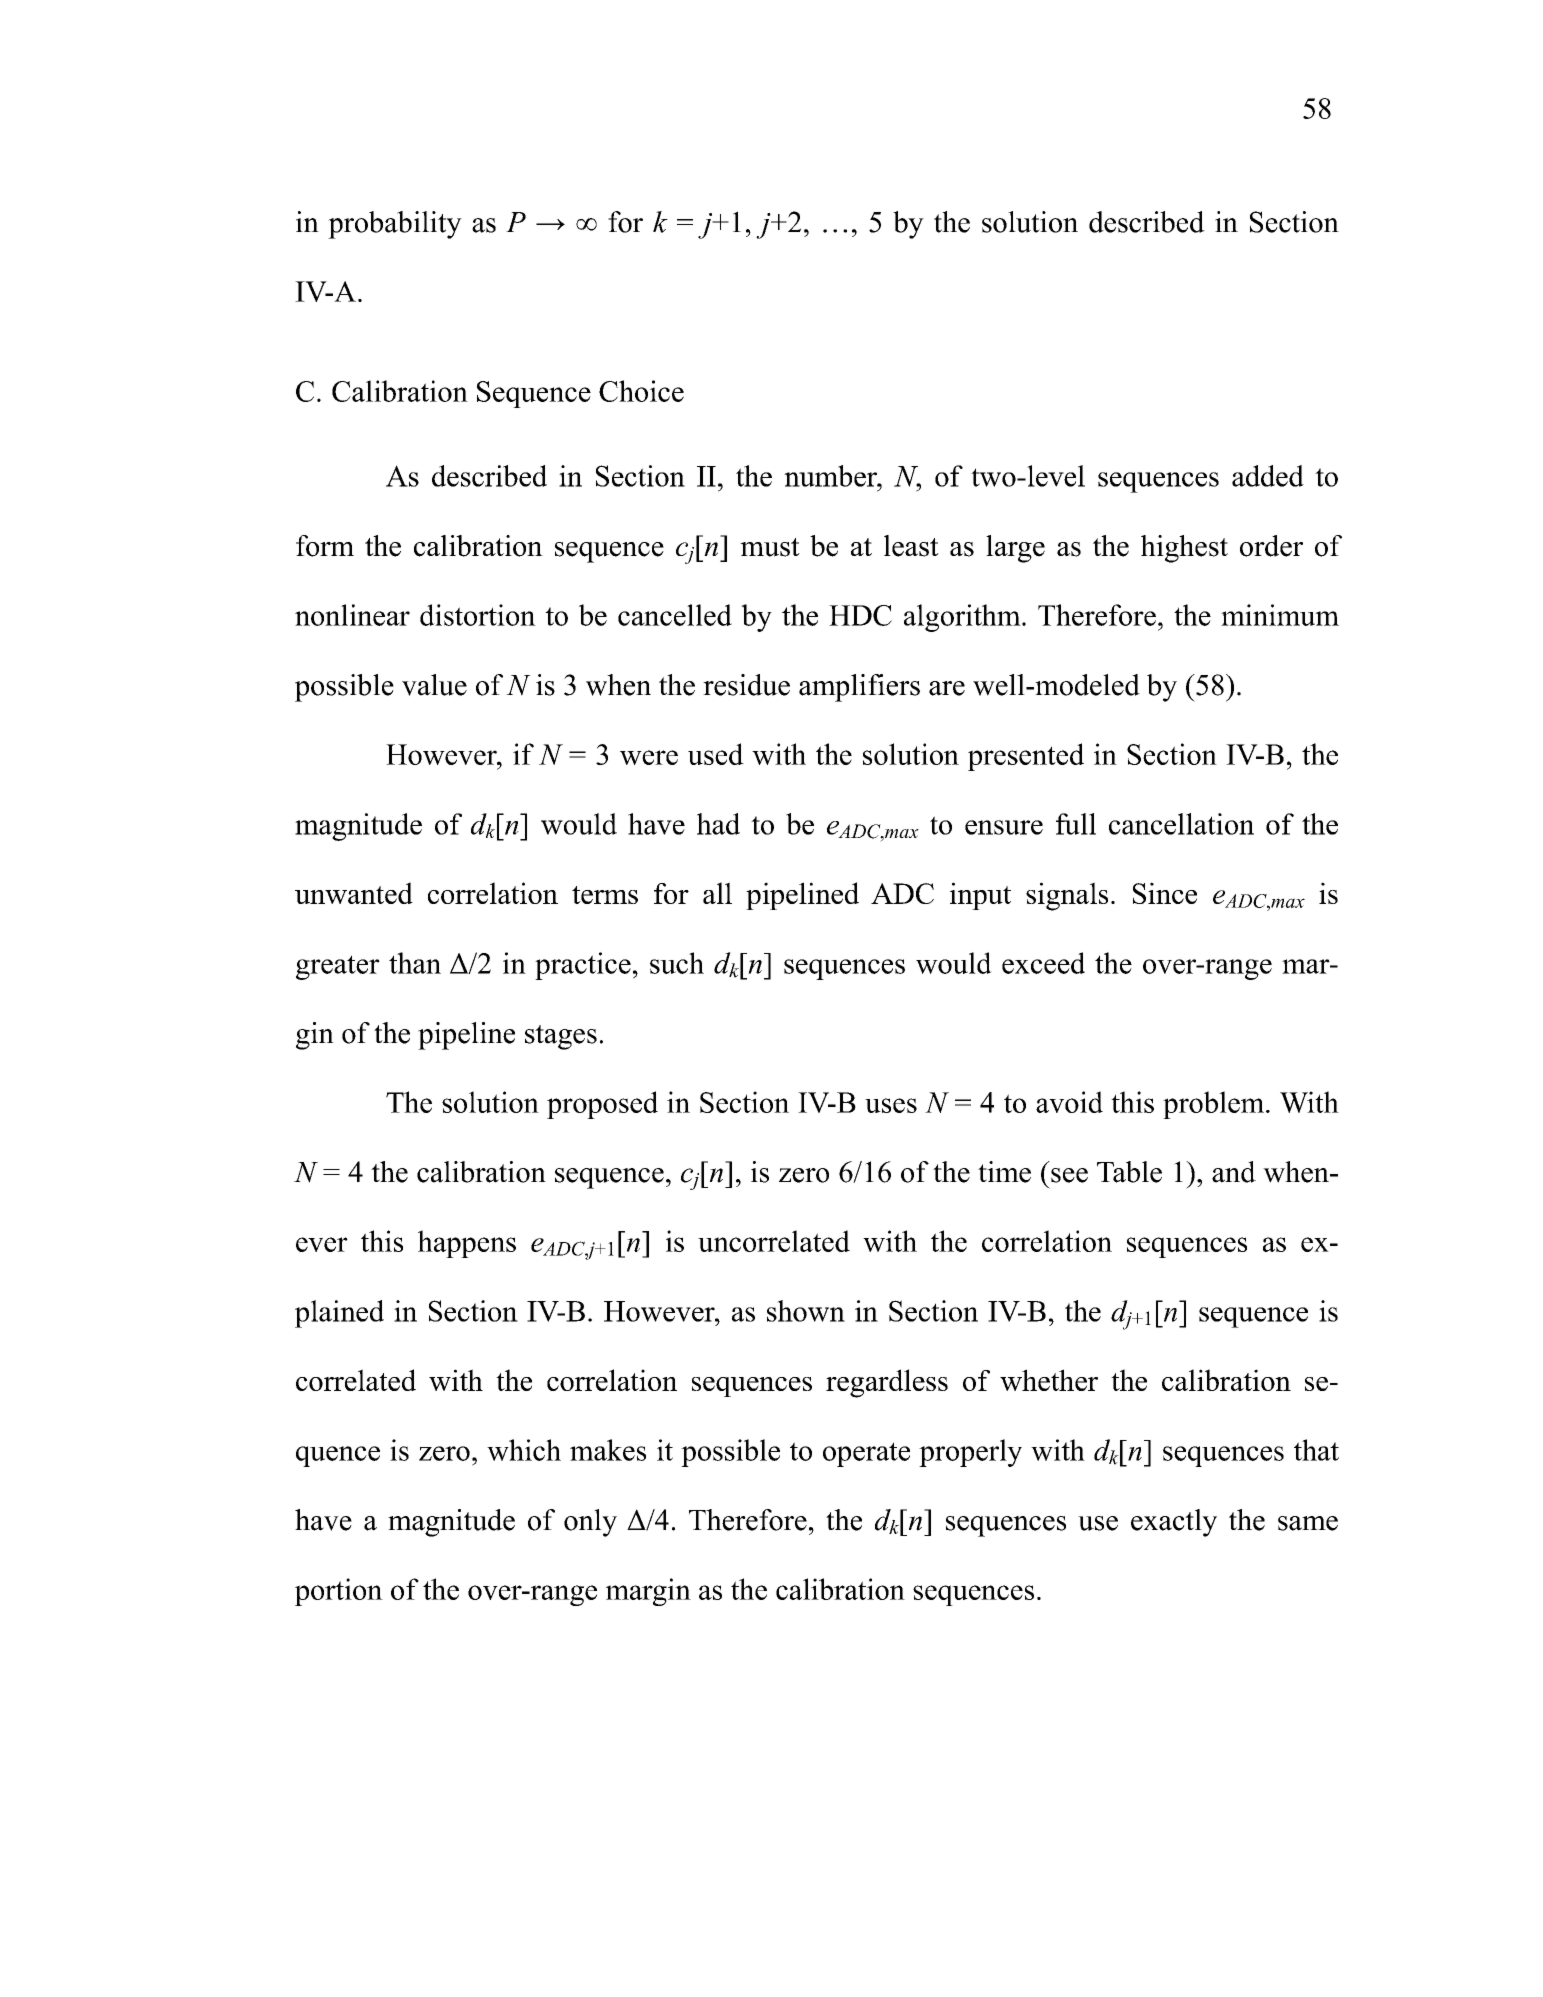  What do you see at coordinates (1215, 1105) in the screenshot?
I see `problem` at bounding box center [1215, 1105].
